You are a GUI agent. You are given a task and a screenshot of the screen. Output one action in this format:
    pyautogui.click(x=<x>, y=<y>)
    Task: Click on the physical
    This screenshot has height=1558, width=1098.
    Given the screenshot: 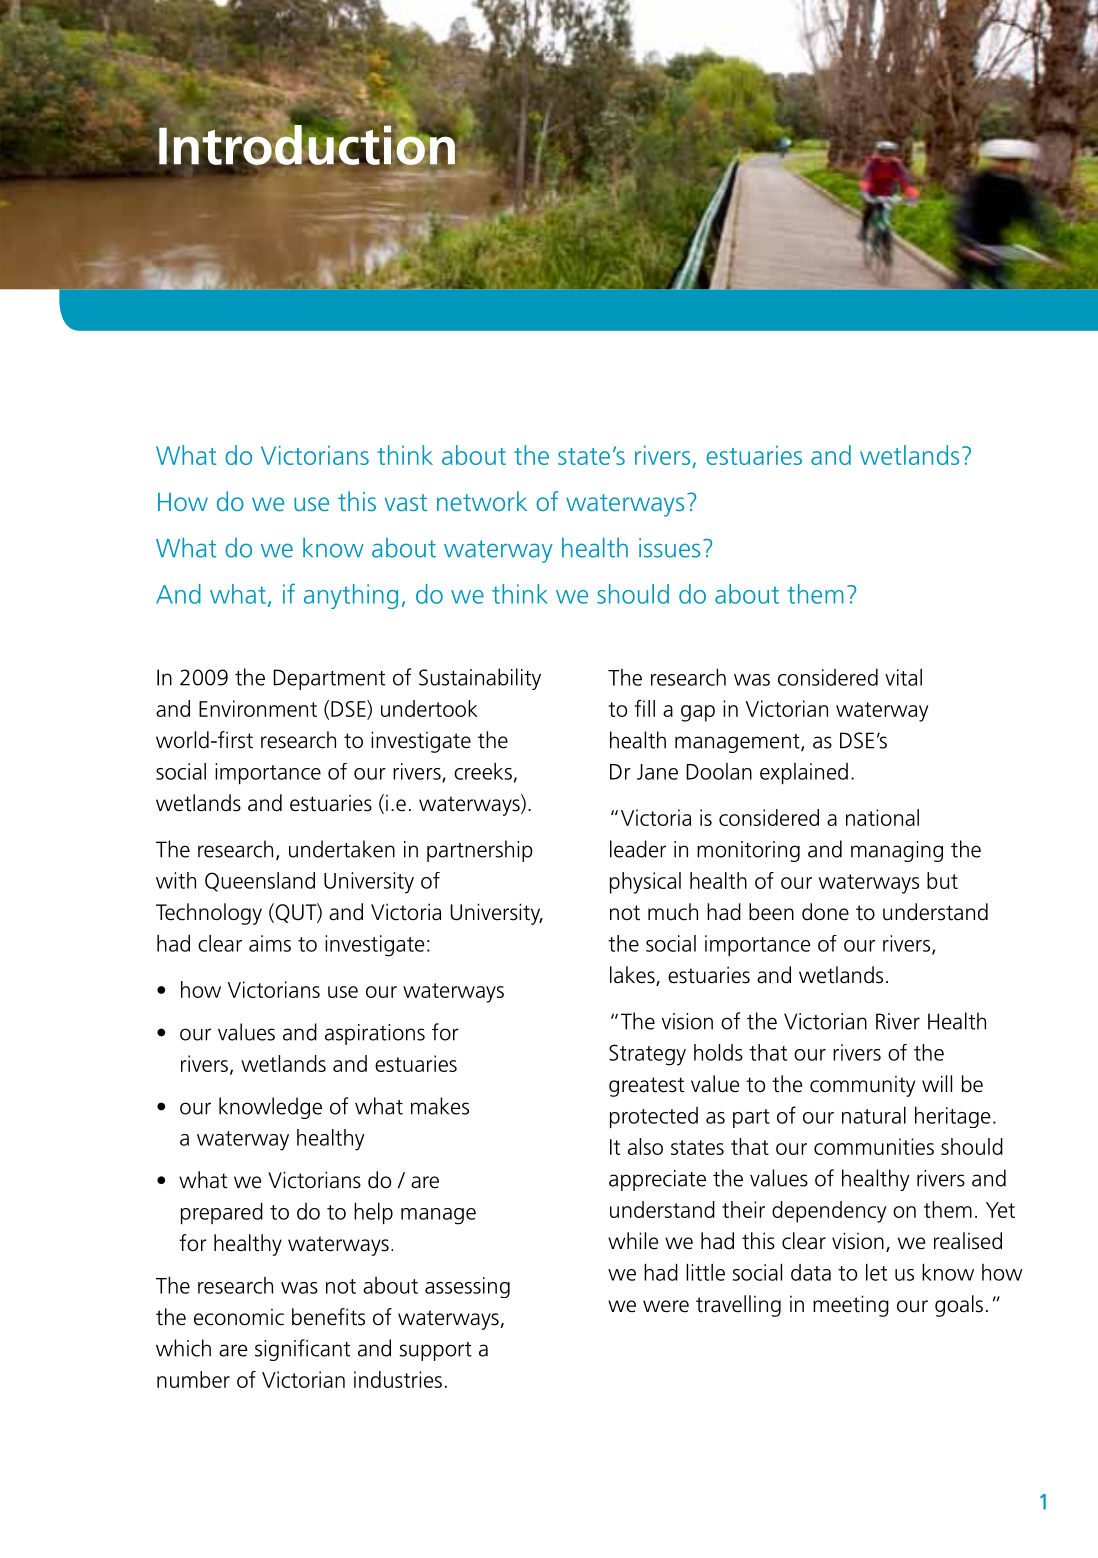 What is the action you would take?
    pyautogui.click(x=645, y=883)
